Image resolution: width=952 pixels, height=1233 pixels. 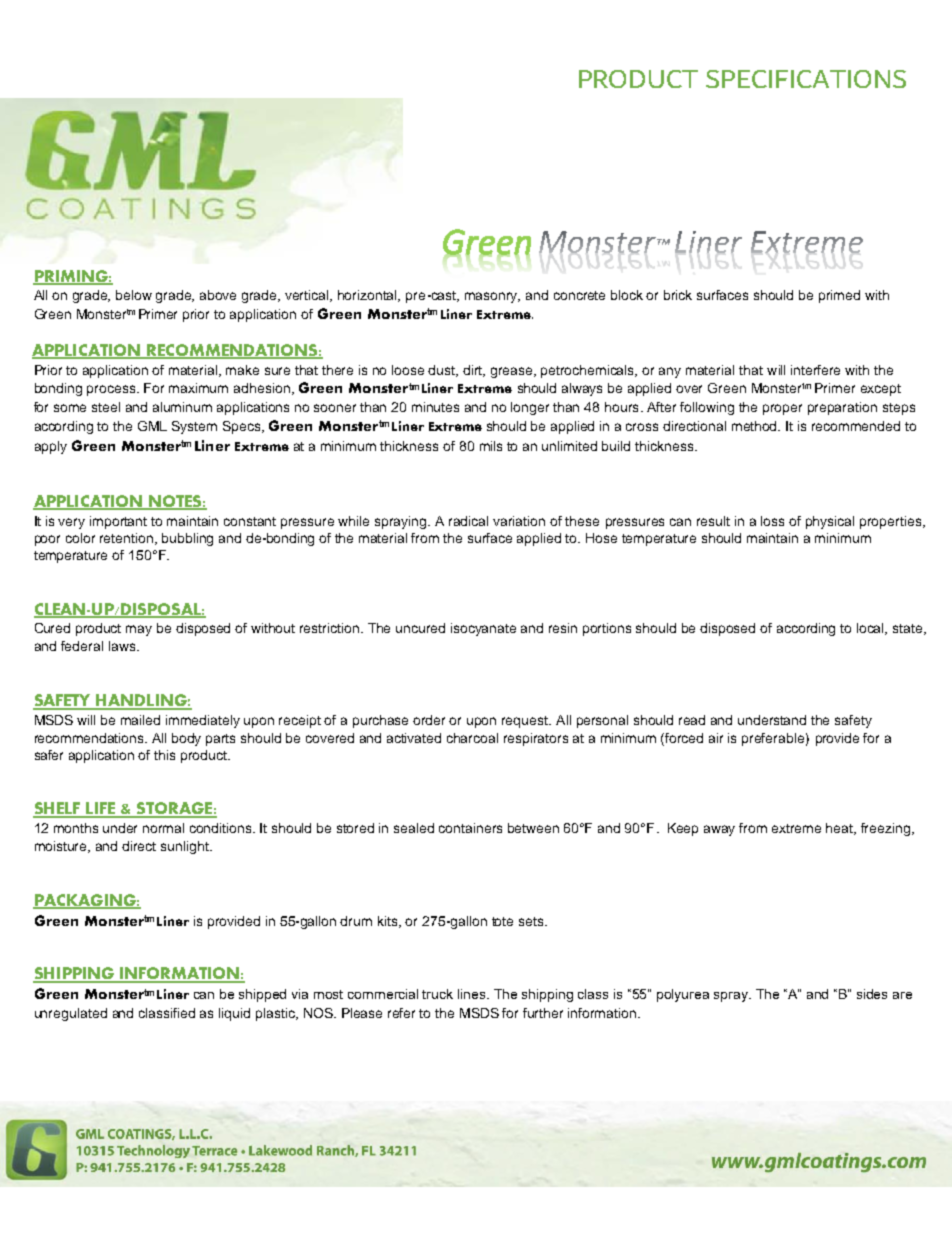 I want to click on order, so click(x=429, y=720).
